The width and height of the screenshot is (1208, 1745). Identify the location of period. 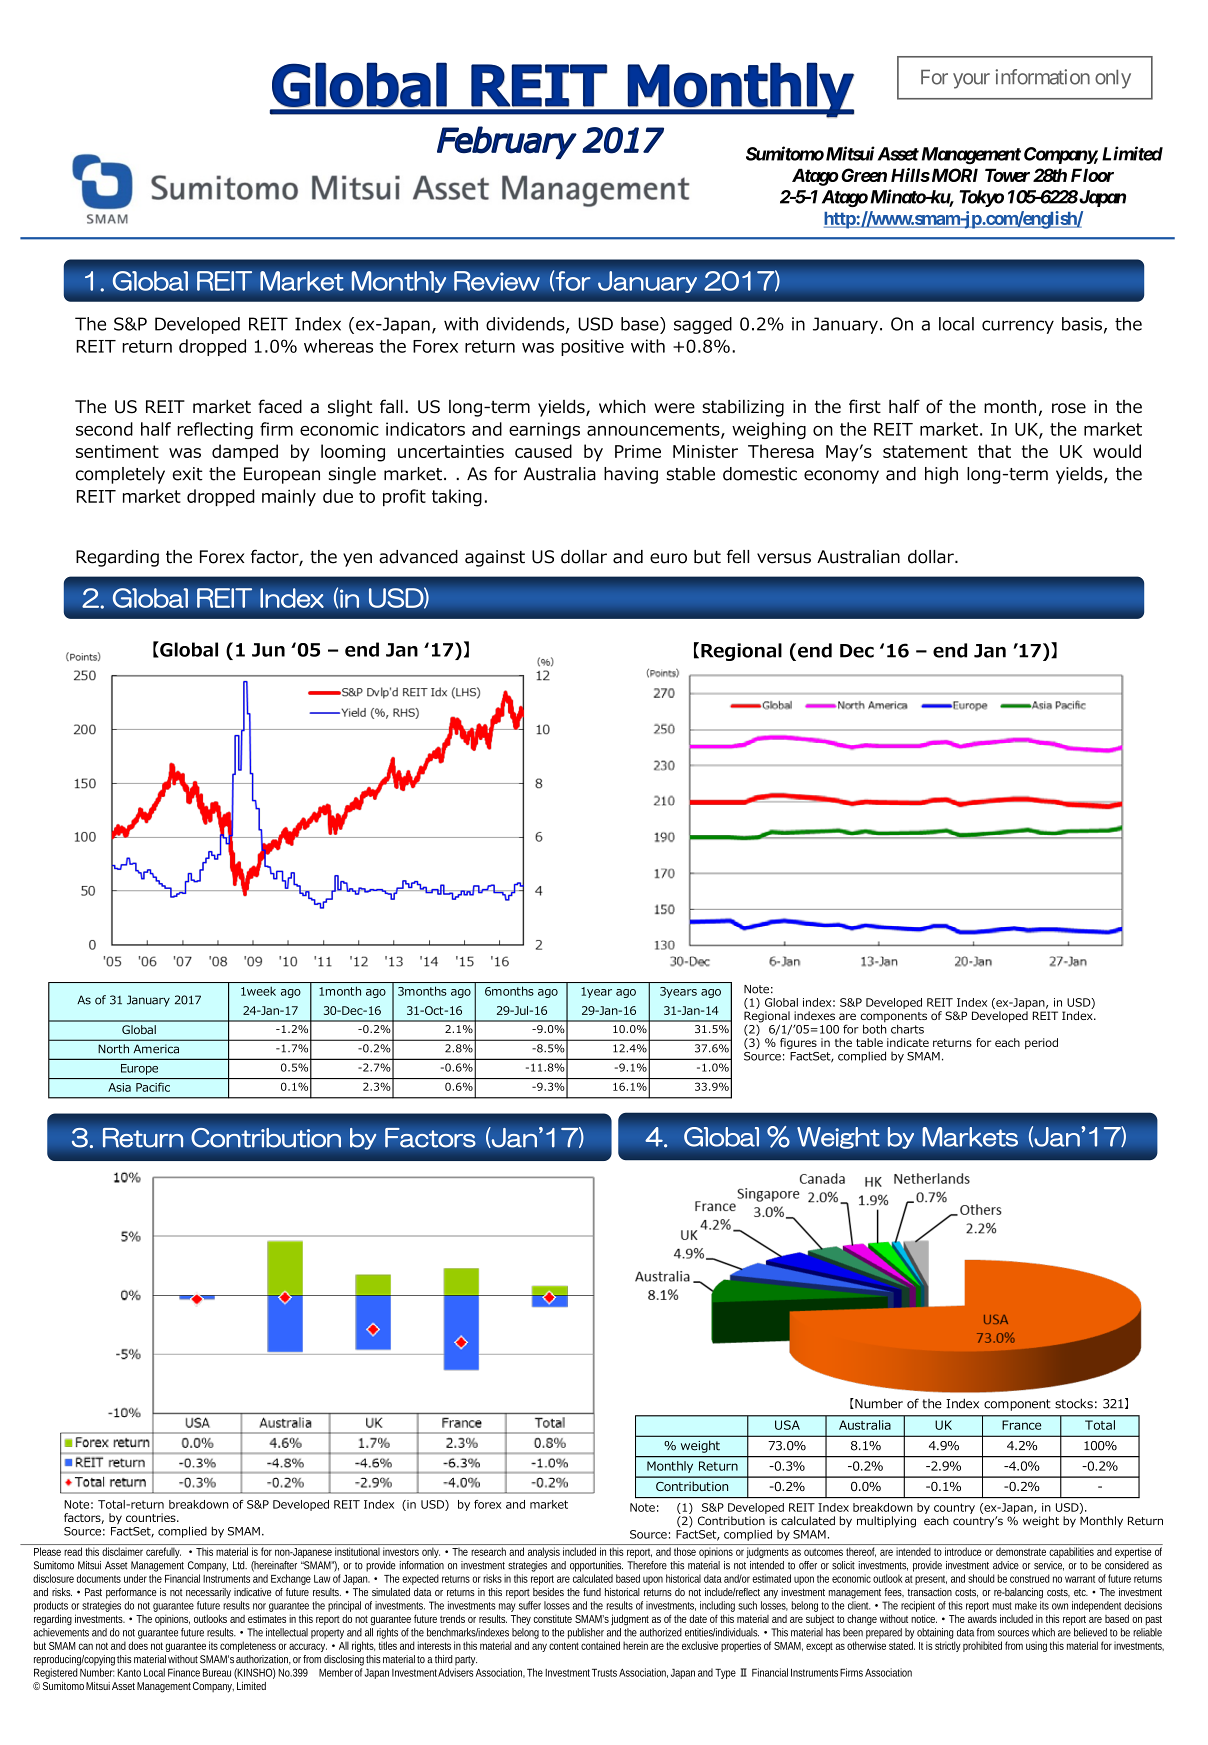
(1041, 1043).
